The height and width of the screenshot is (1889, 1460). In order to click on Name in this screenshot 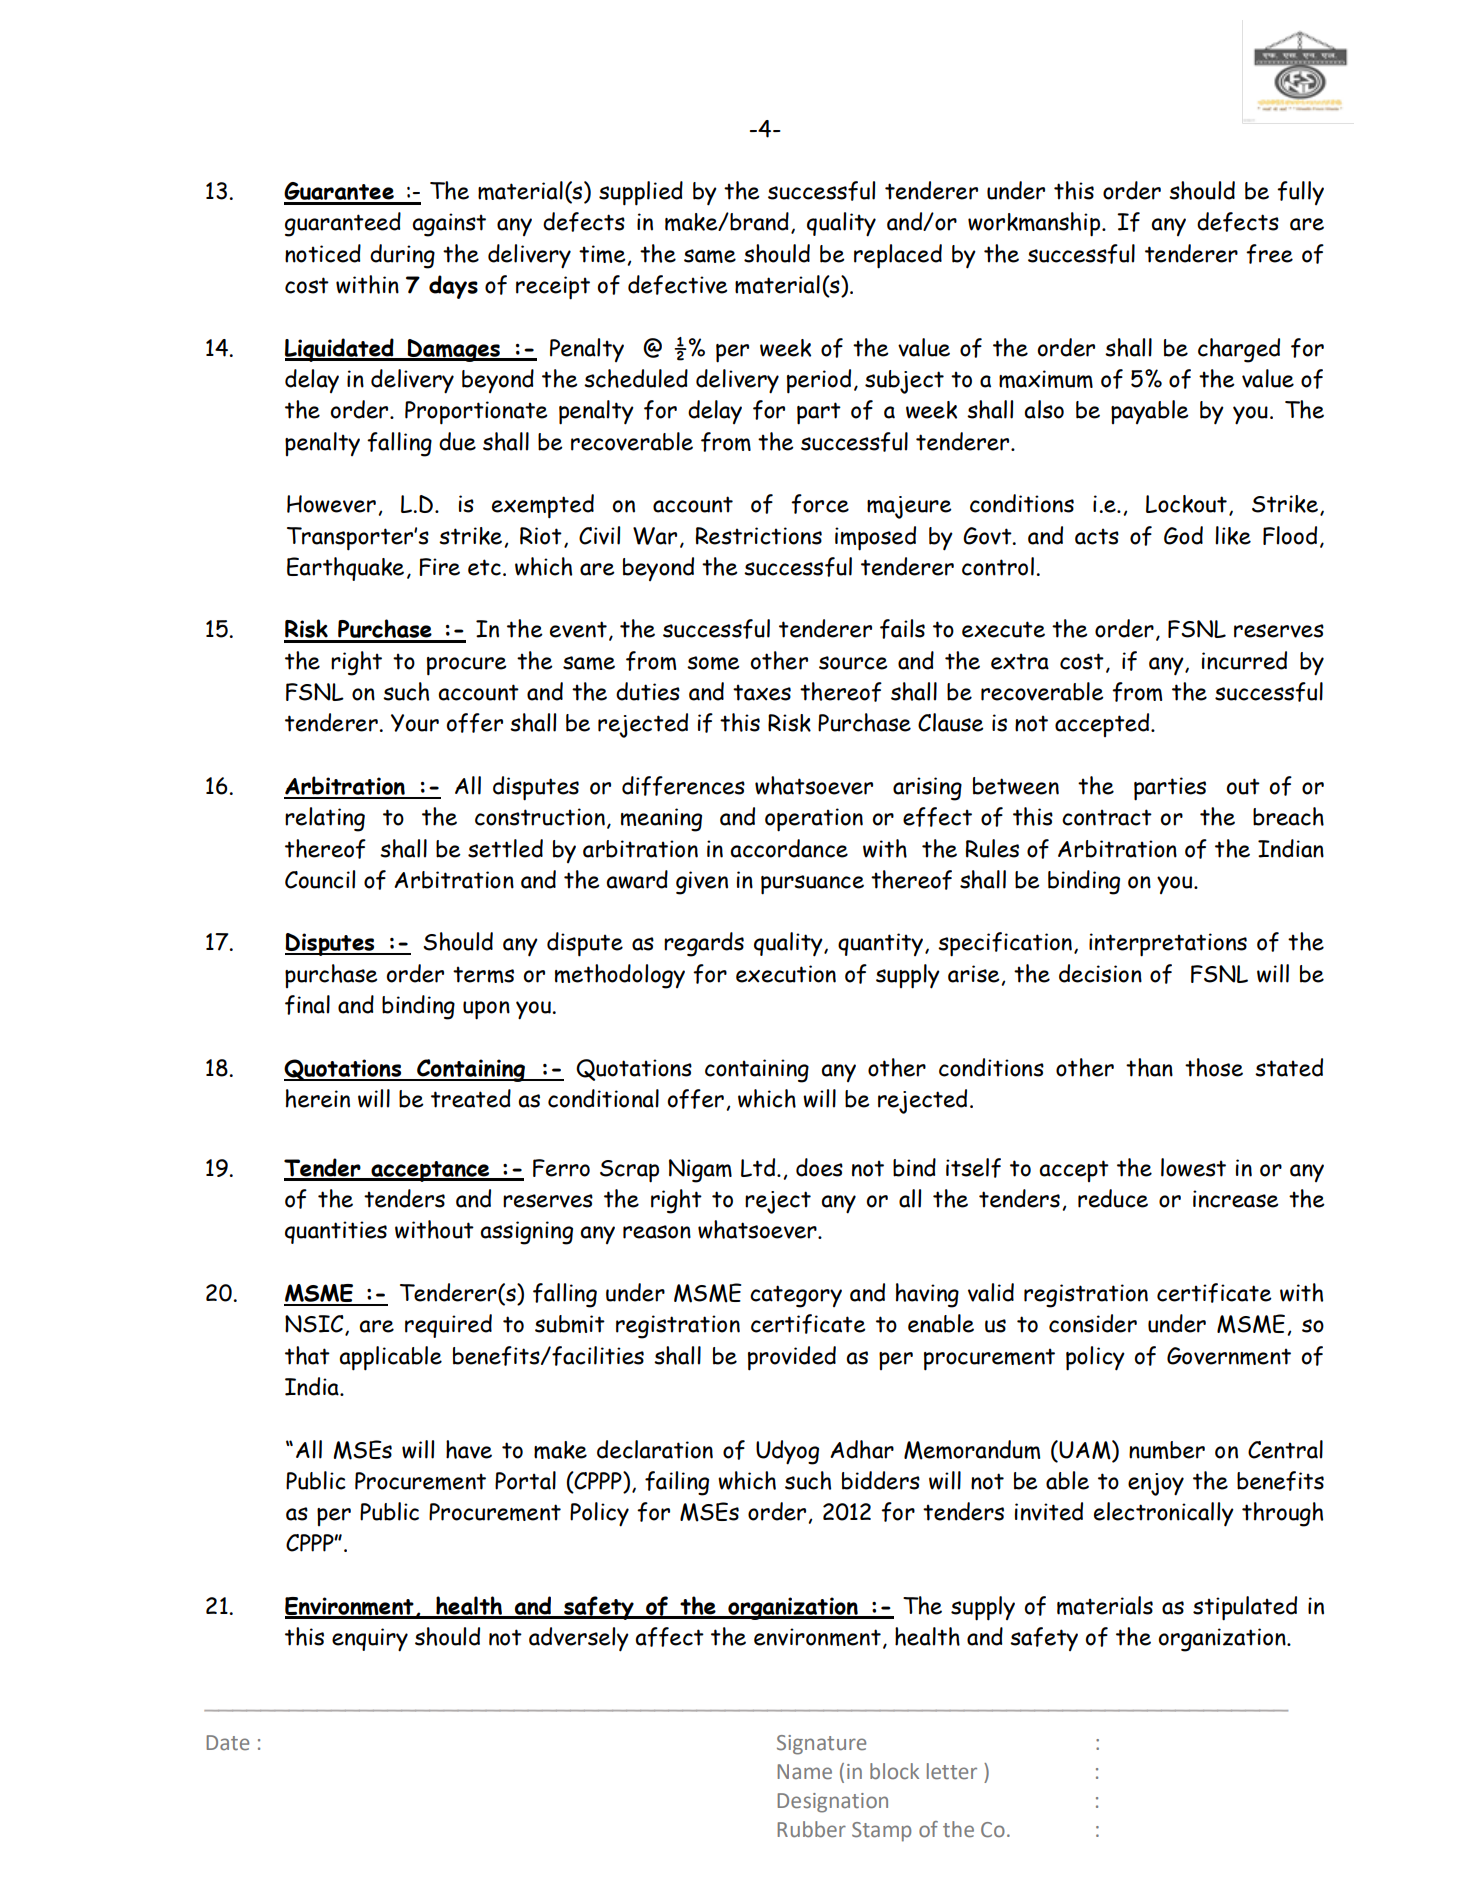, I will do `click(804, 1772)`.
